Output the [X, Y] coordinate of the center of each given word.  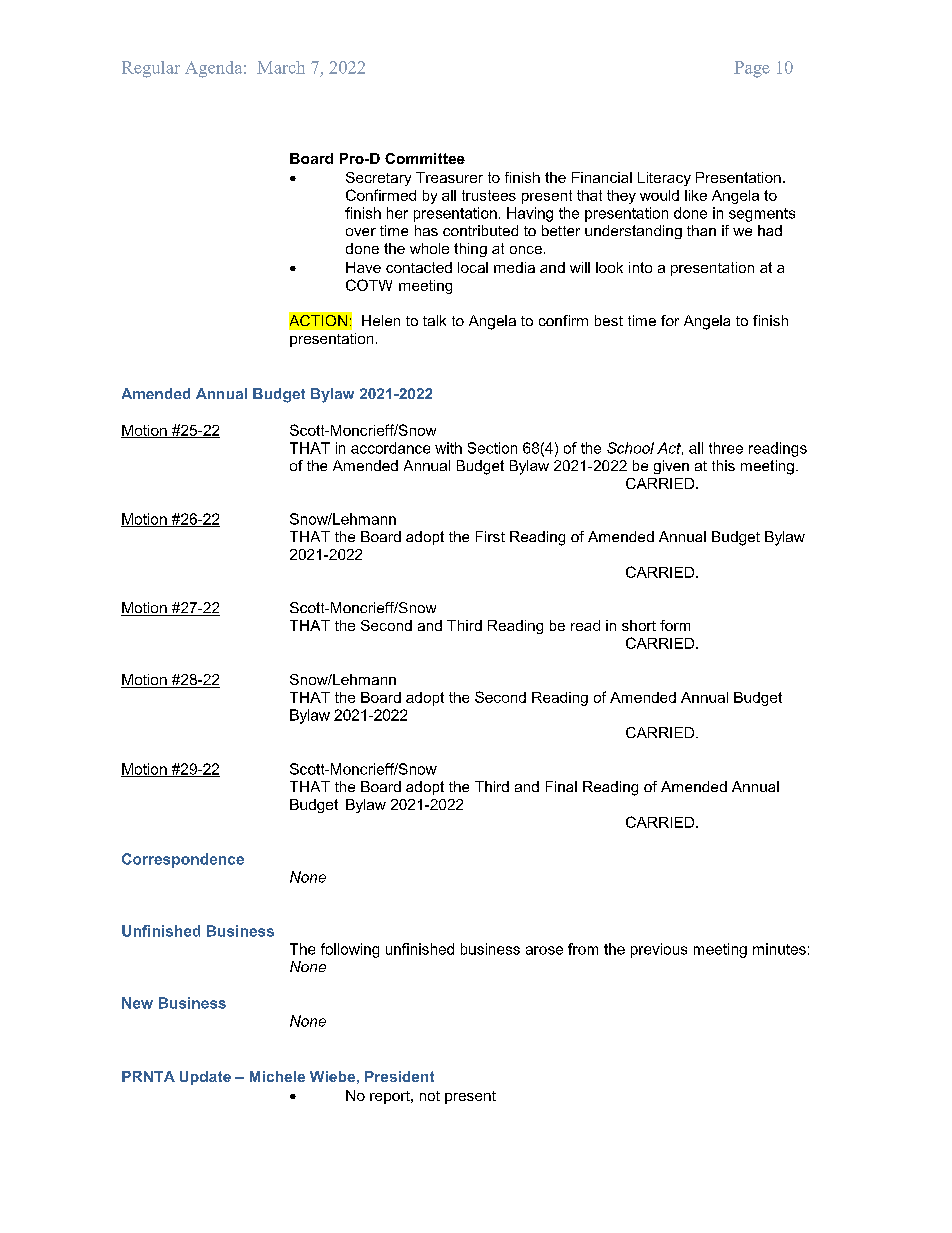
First [490, 536]
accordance [390, 448]
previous [659, 950]
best [609, 320]
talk [434, 320]
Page [752, 69]
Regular [151, 69]
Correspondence [183, 860]
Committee [425, 158]
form [675, 625]
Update [205, 1078]
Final [561, 786]
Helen [381, 320]
